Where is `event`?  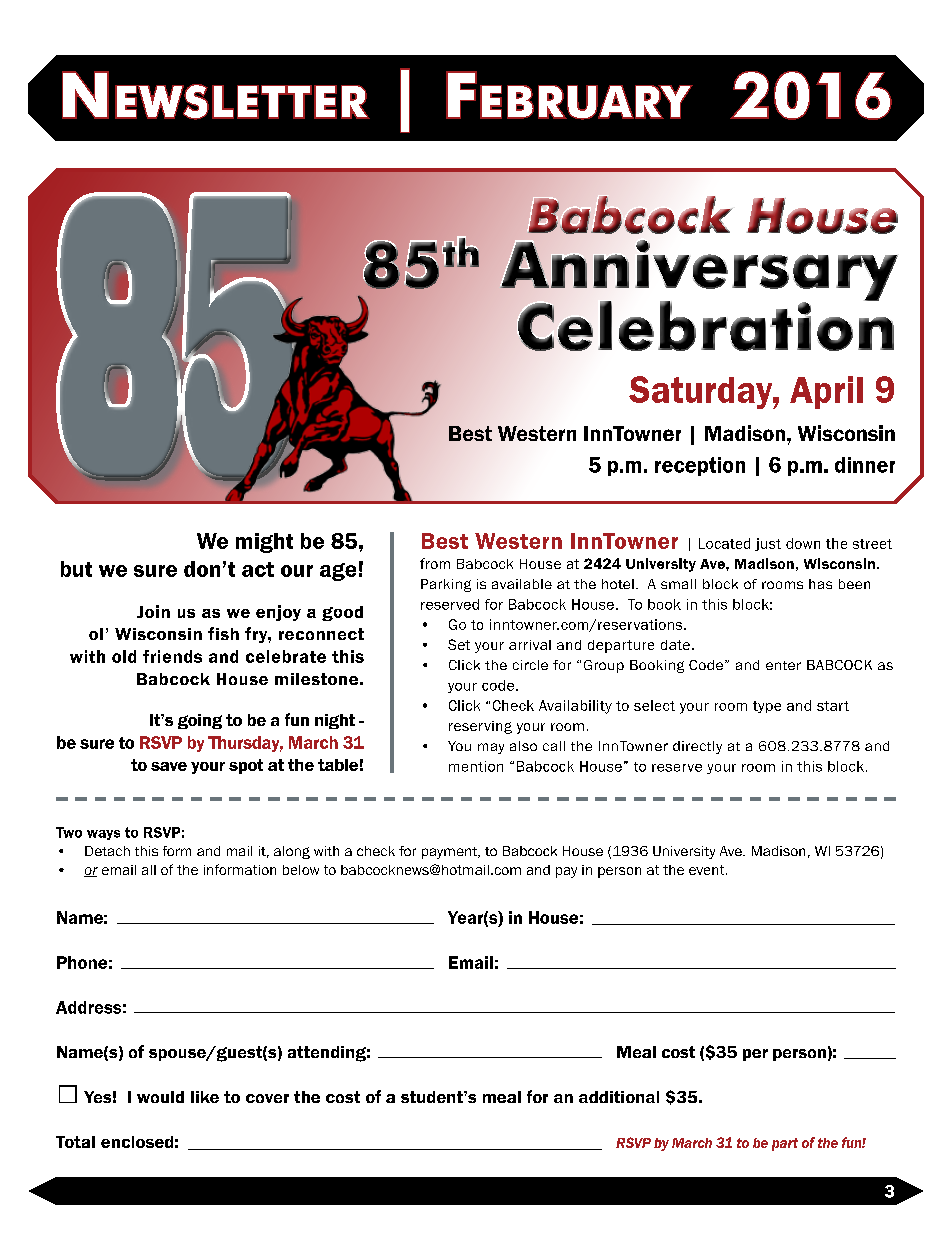 event is located at coordinates (708, 870).
